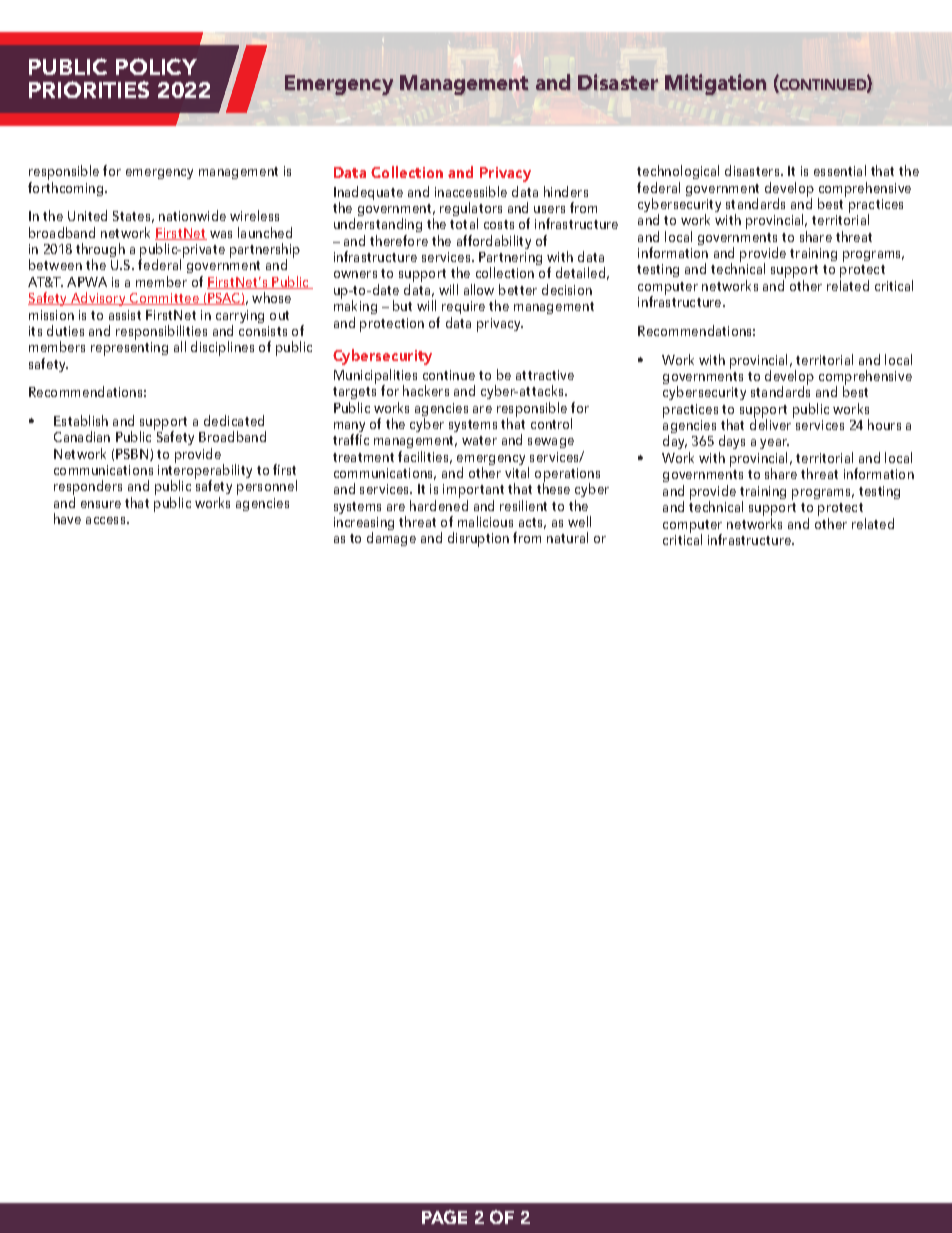  What do you see at coordinates (715, 84) in the screenshot?
I see `Mitigation` at bounding box center [715, 84].
